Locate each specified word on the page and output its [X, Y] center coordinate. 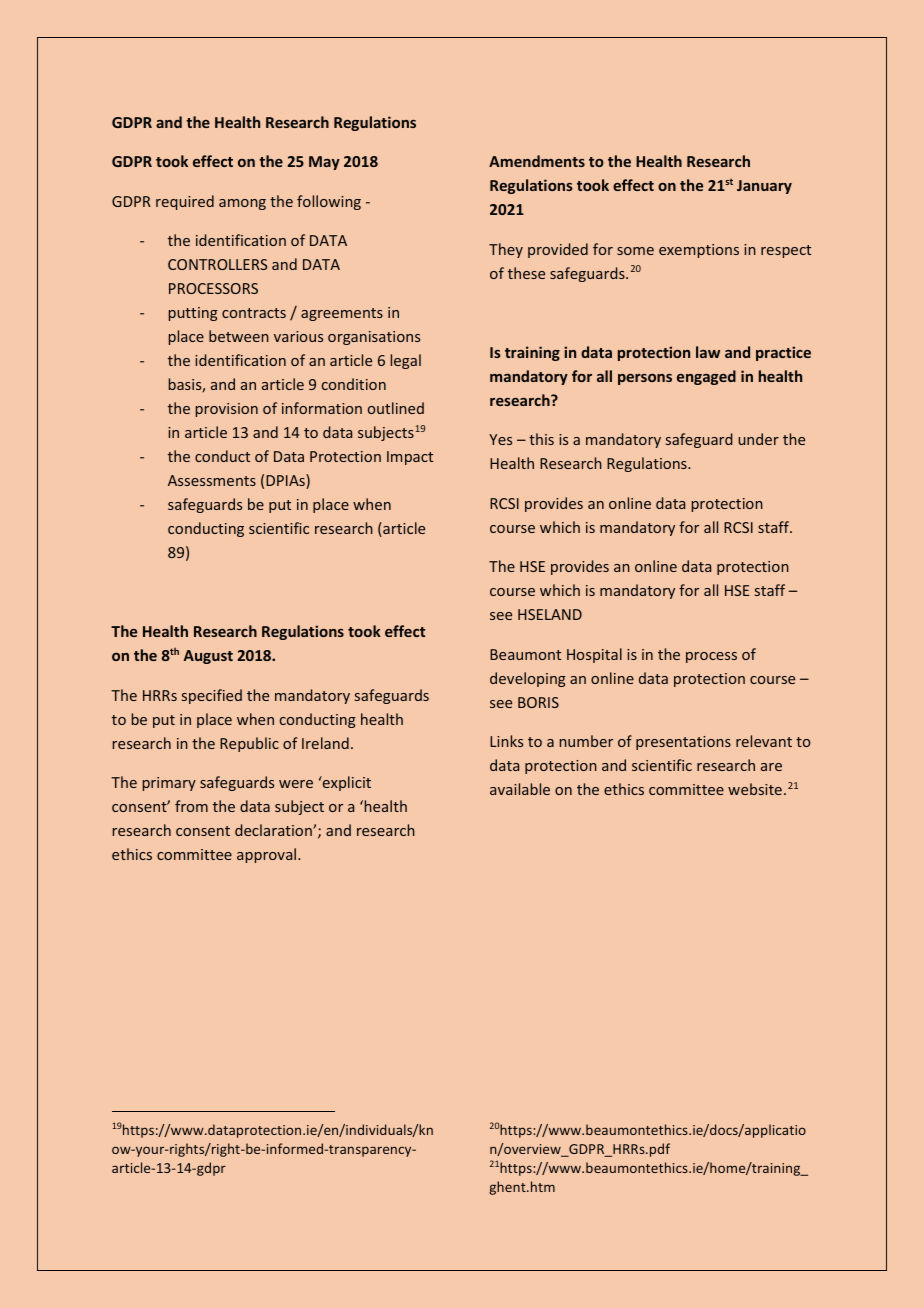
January [764, 187]
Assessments [212, 480]
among [242, 204]
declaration [274, 830]
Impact [410, 458]
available [520, 789]
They [506, 250]
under [758, 439]
